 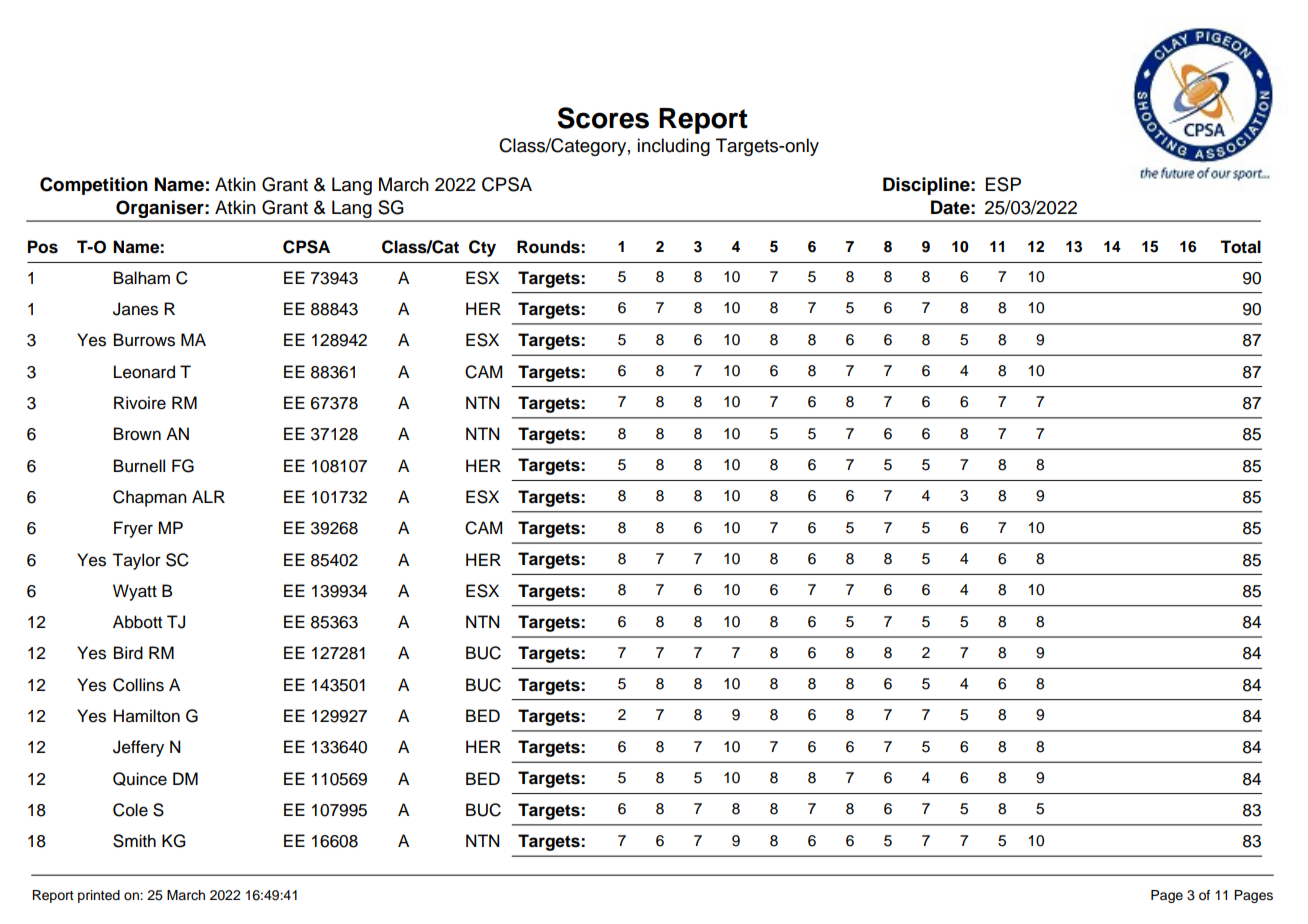 I want to click on Cole, so click(x=130, y=810).
